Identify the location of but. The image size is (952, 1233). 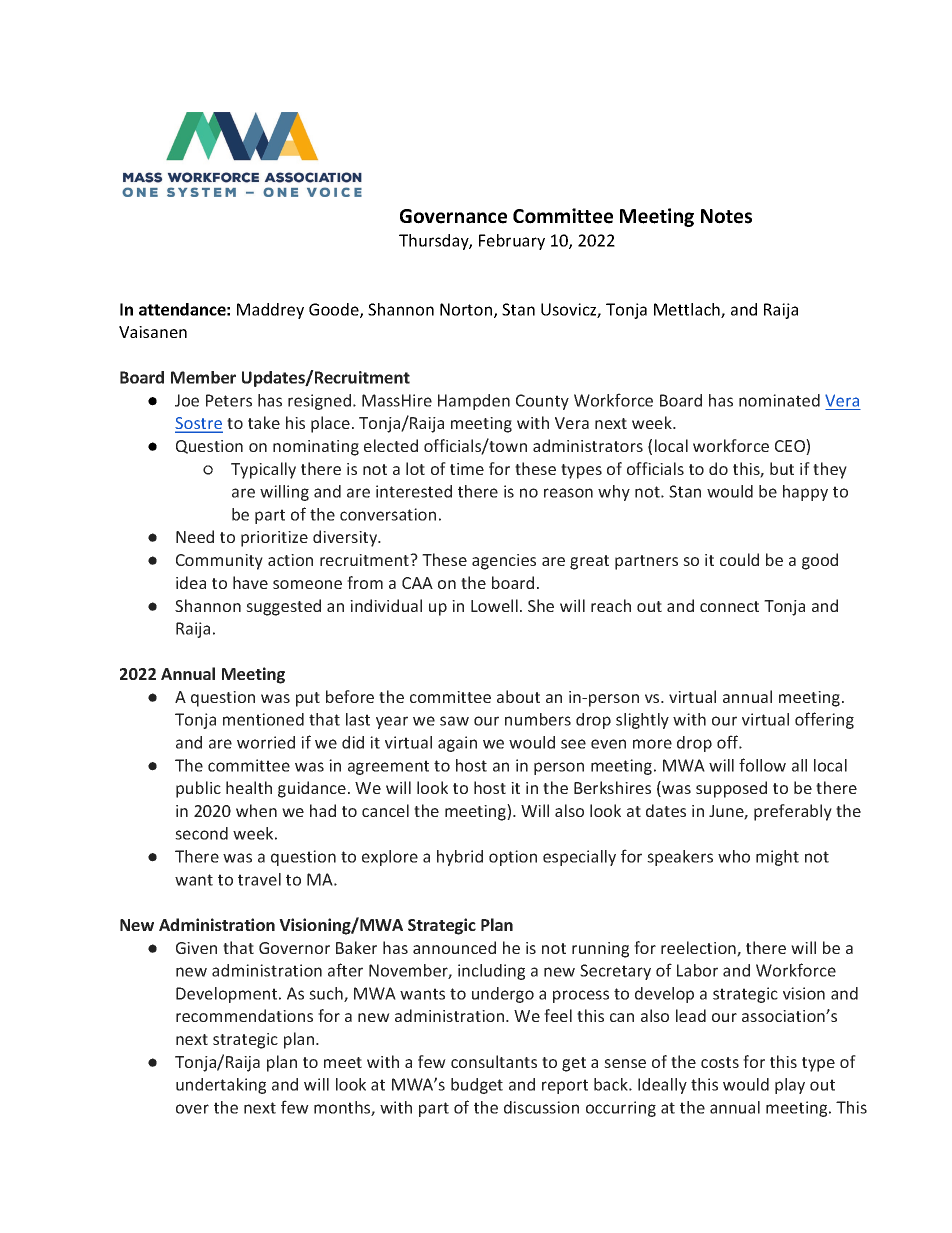
(782, 468).
